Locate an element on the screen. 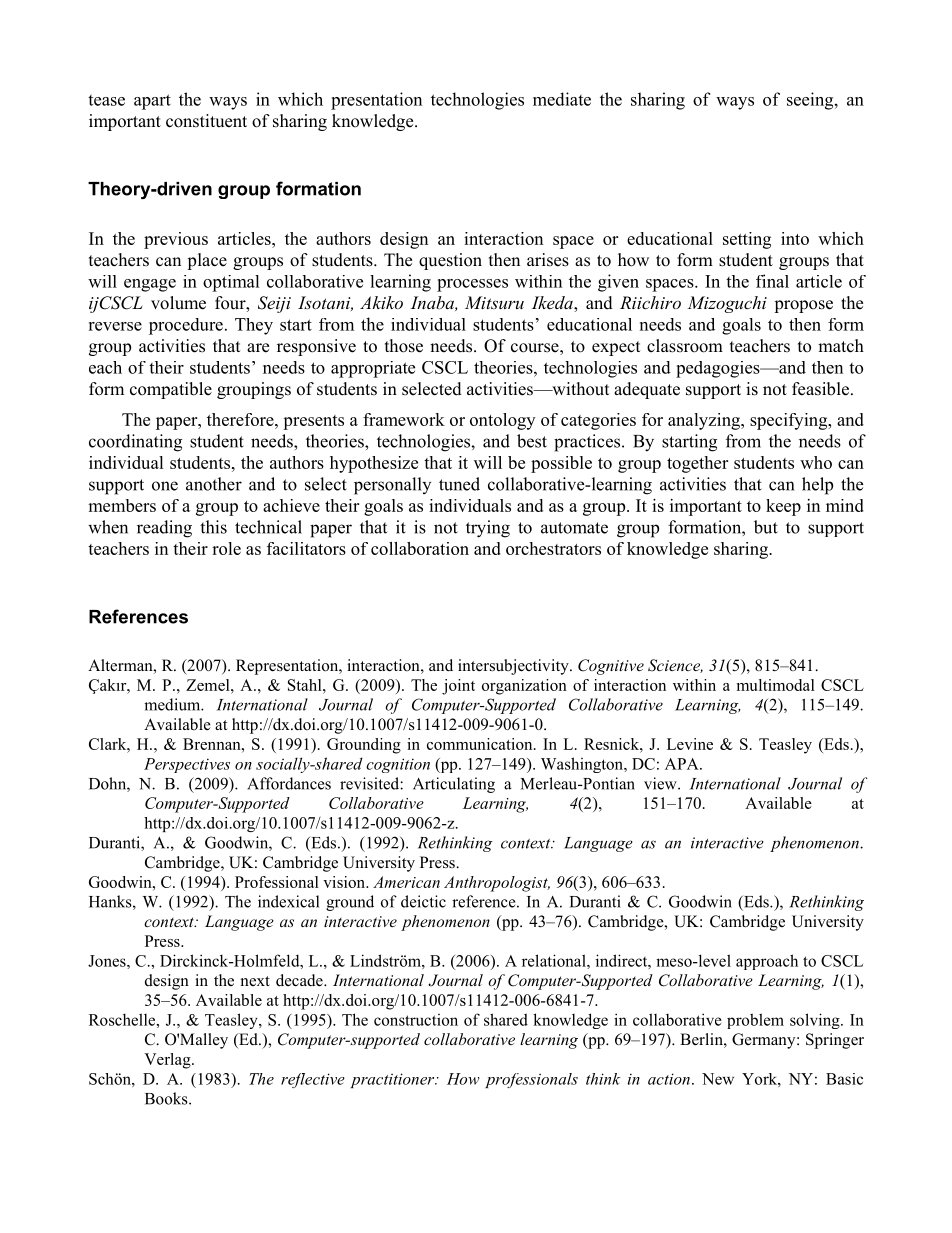 The image size is (952, 1233). practitioner is located at coordinates (394, 1080).
